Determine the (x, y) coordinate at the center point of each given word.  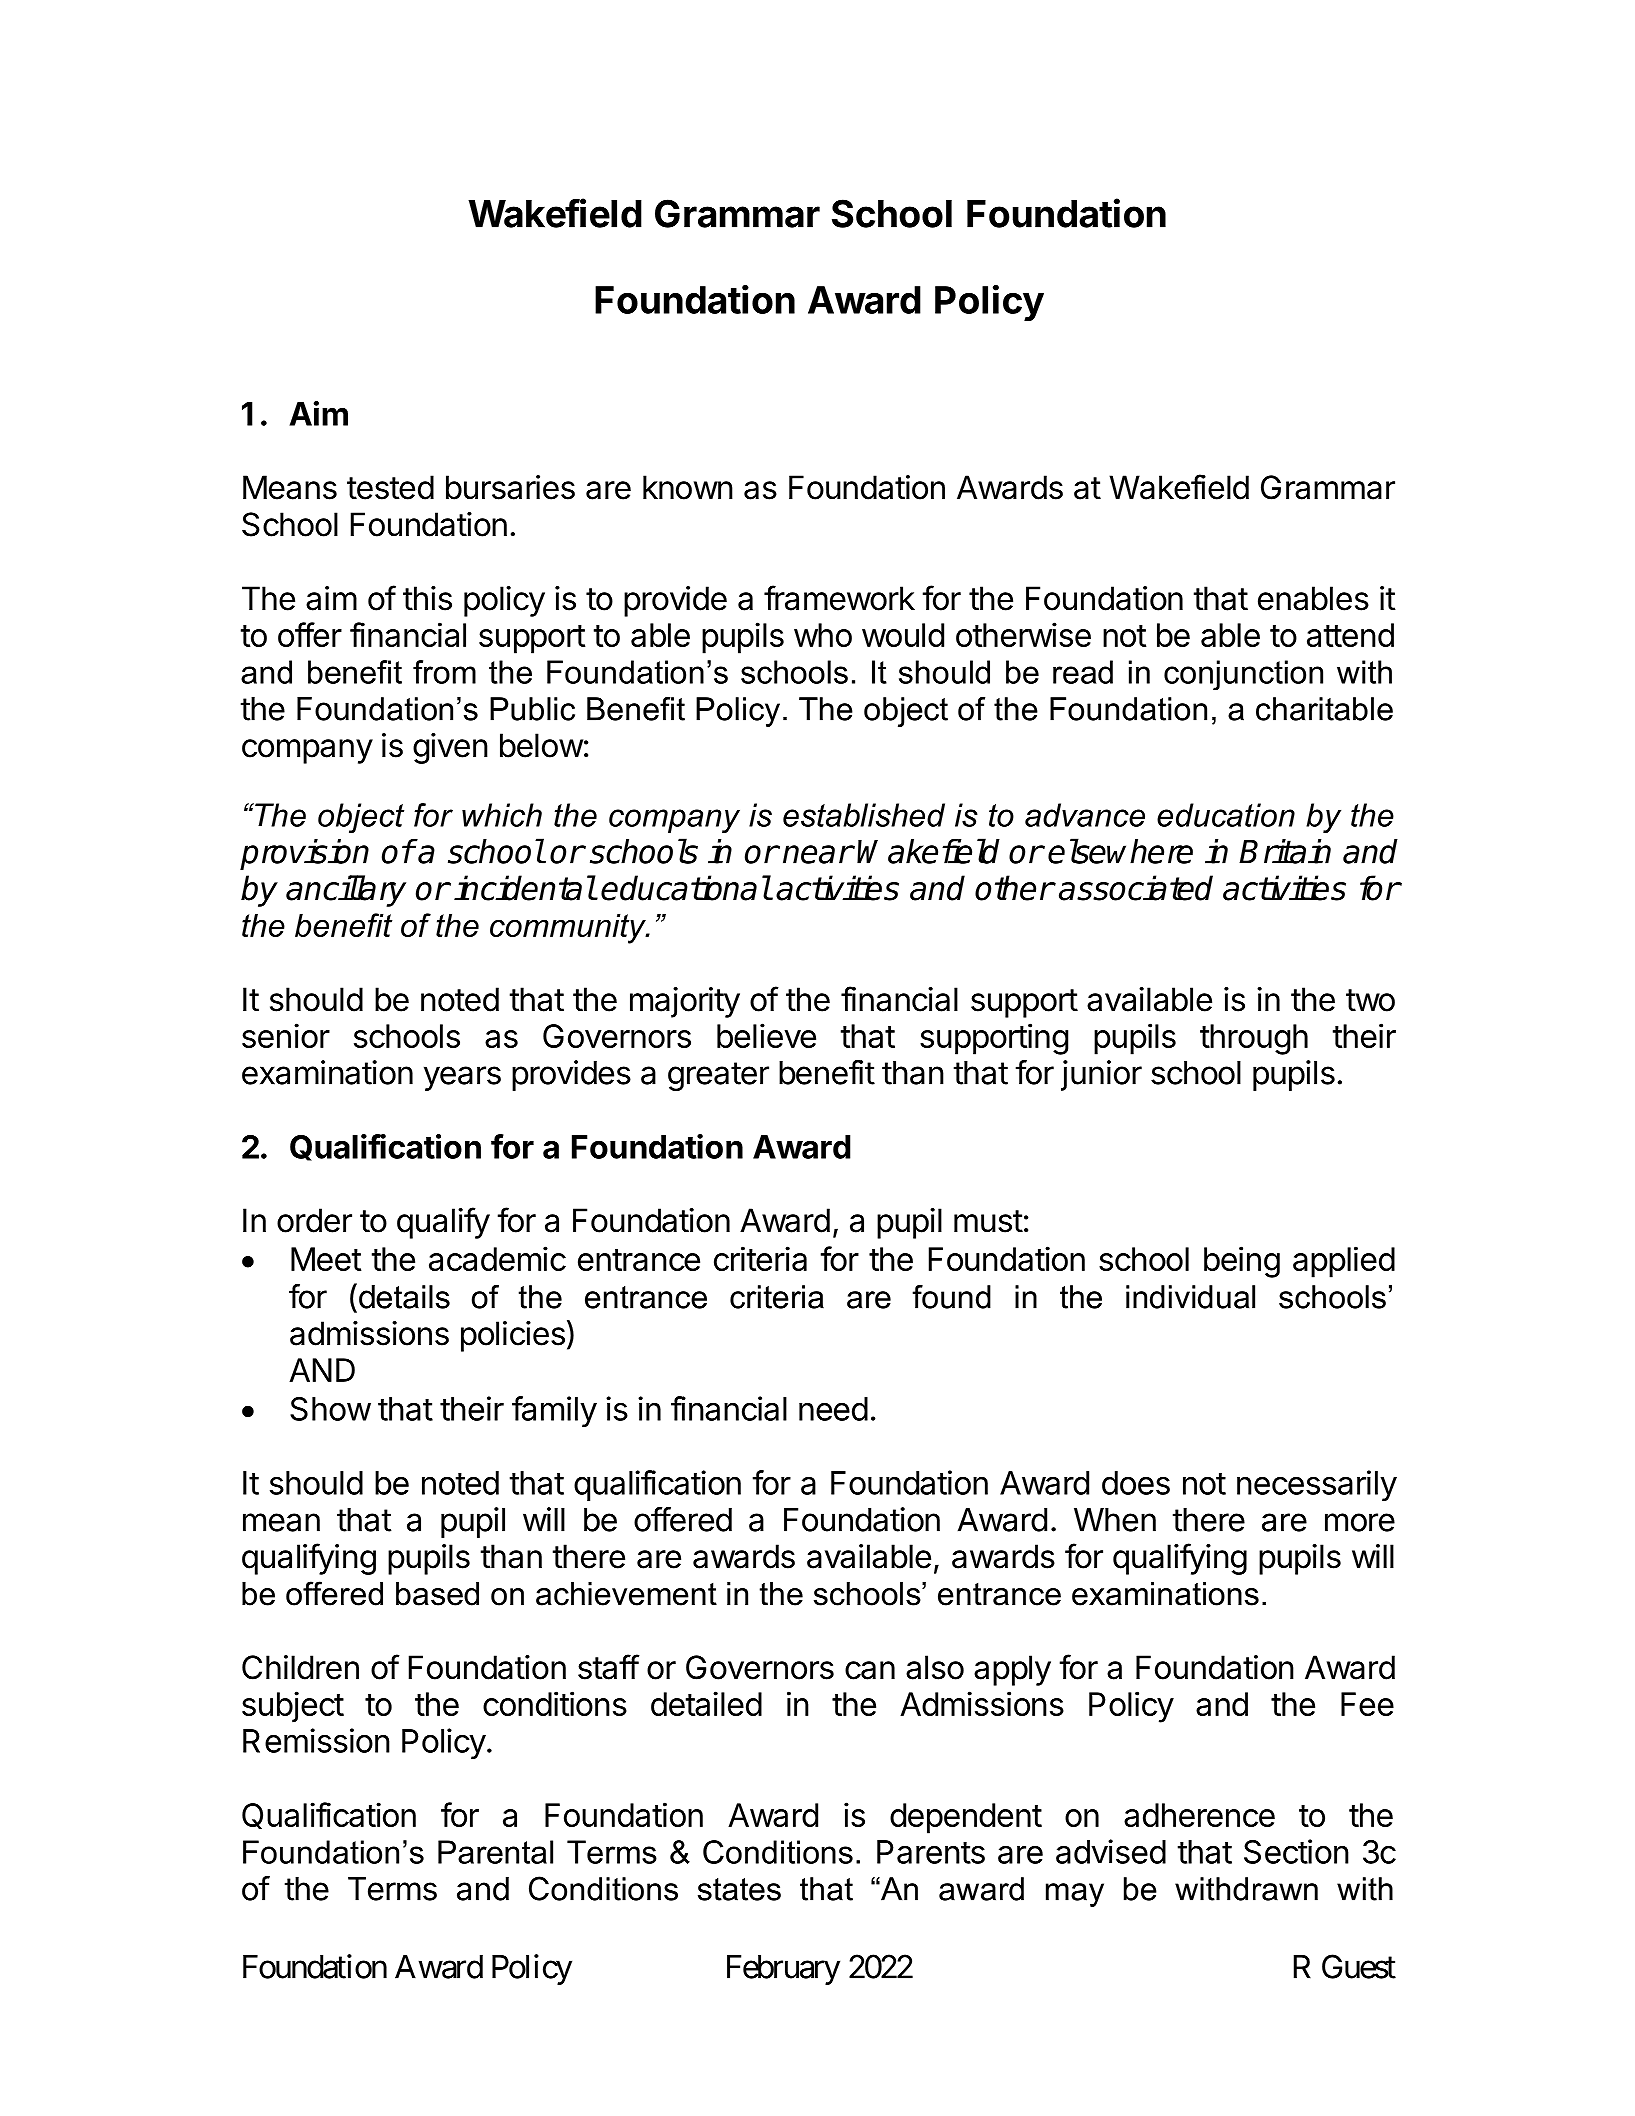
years (462, 1078)
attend (1350, 635)
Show (330, 1409)
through (1254, 1039)
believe (766, 1035)
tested (390, 487)
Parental (495, 1852)
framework (839, 598)
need (833, 1409)
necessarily (1317, 1485)
